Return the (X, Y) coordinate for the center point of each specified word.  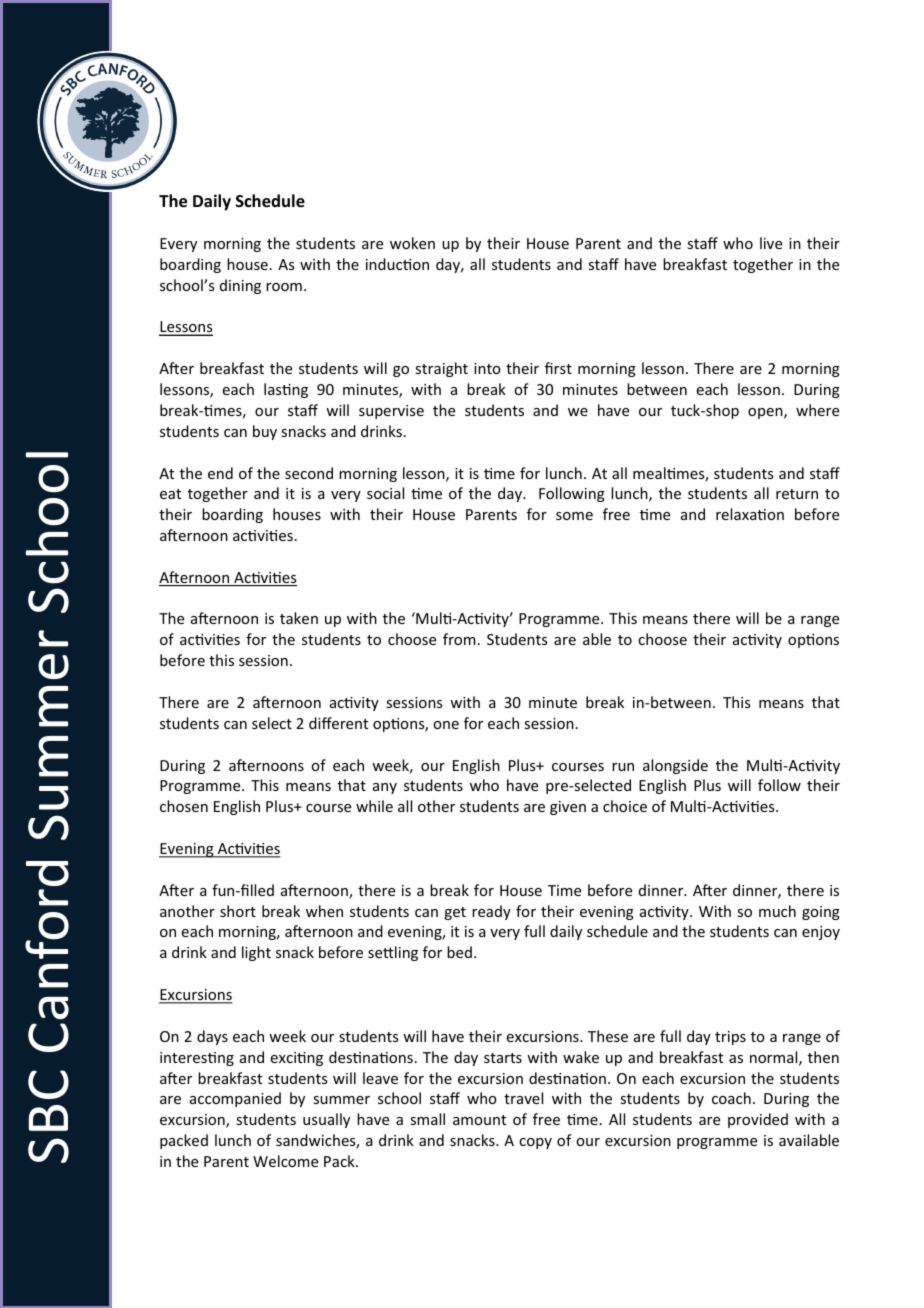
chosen (184, 806)
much (777, 911)
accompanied (235, 1099)
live (771, 243)
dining (240, 286)
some (574, 516)
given (568, 808)
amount (479, 1120)
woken (412, 243)
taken (299, 618)
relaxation (750, 514)
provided (758, 1120)
